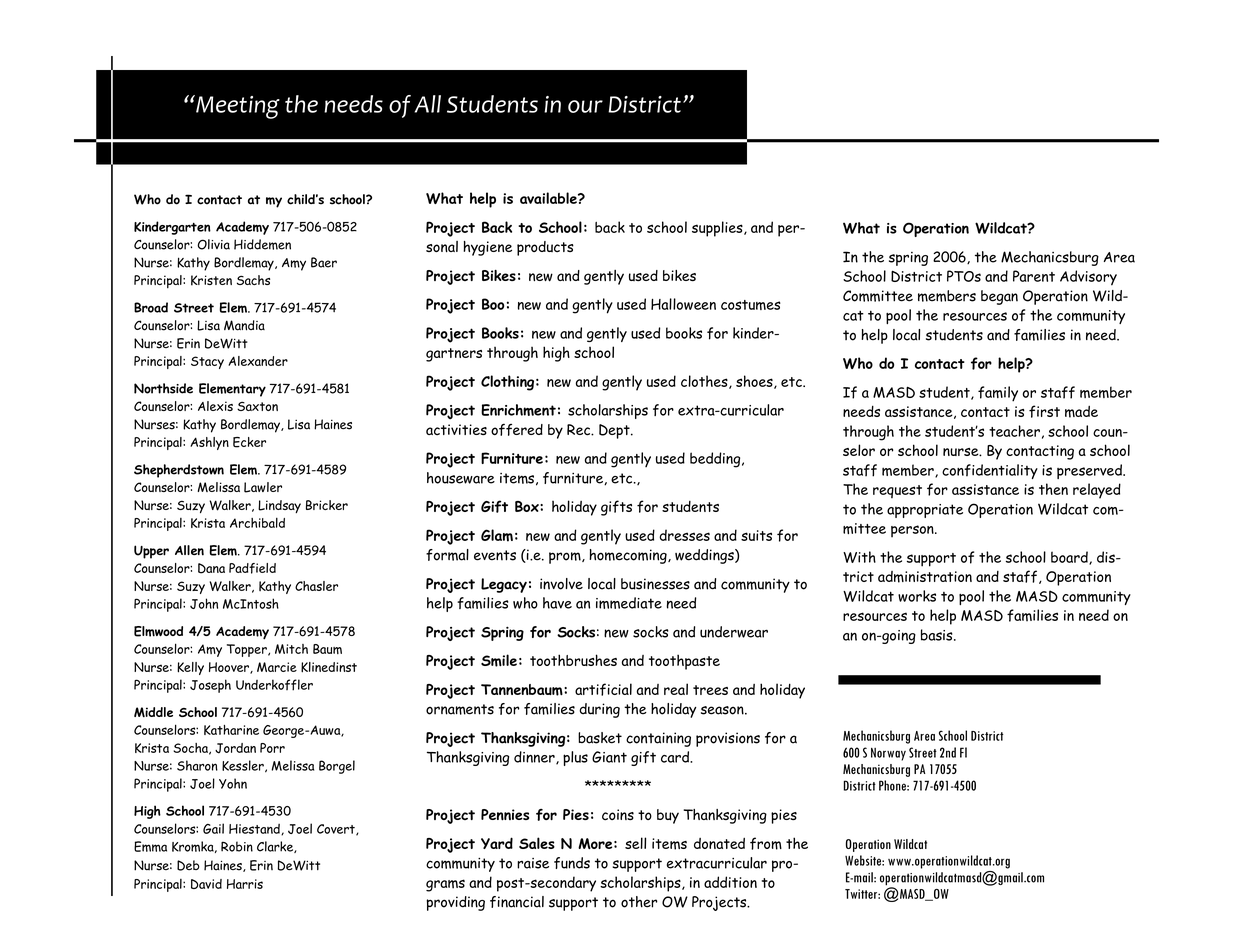  I want to click on basis, so click(938, 635).
